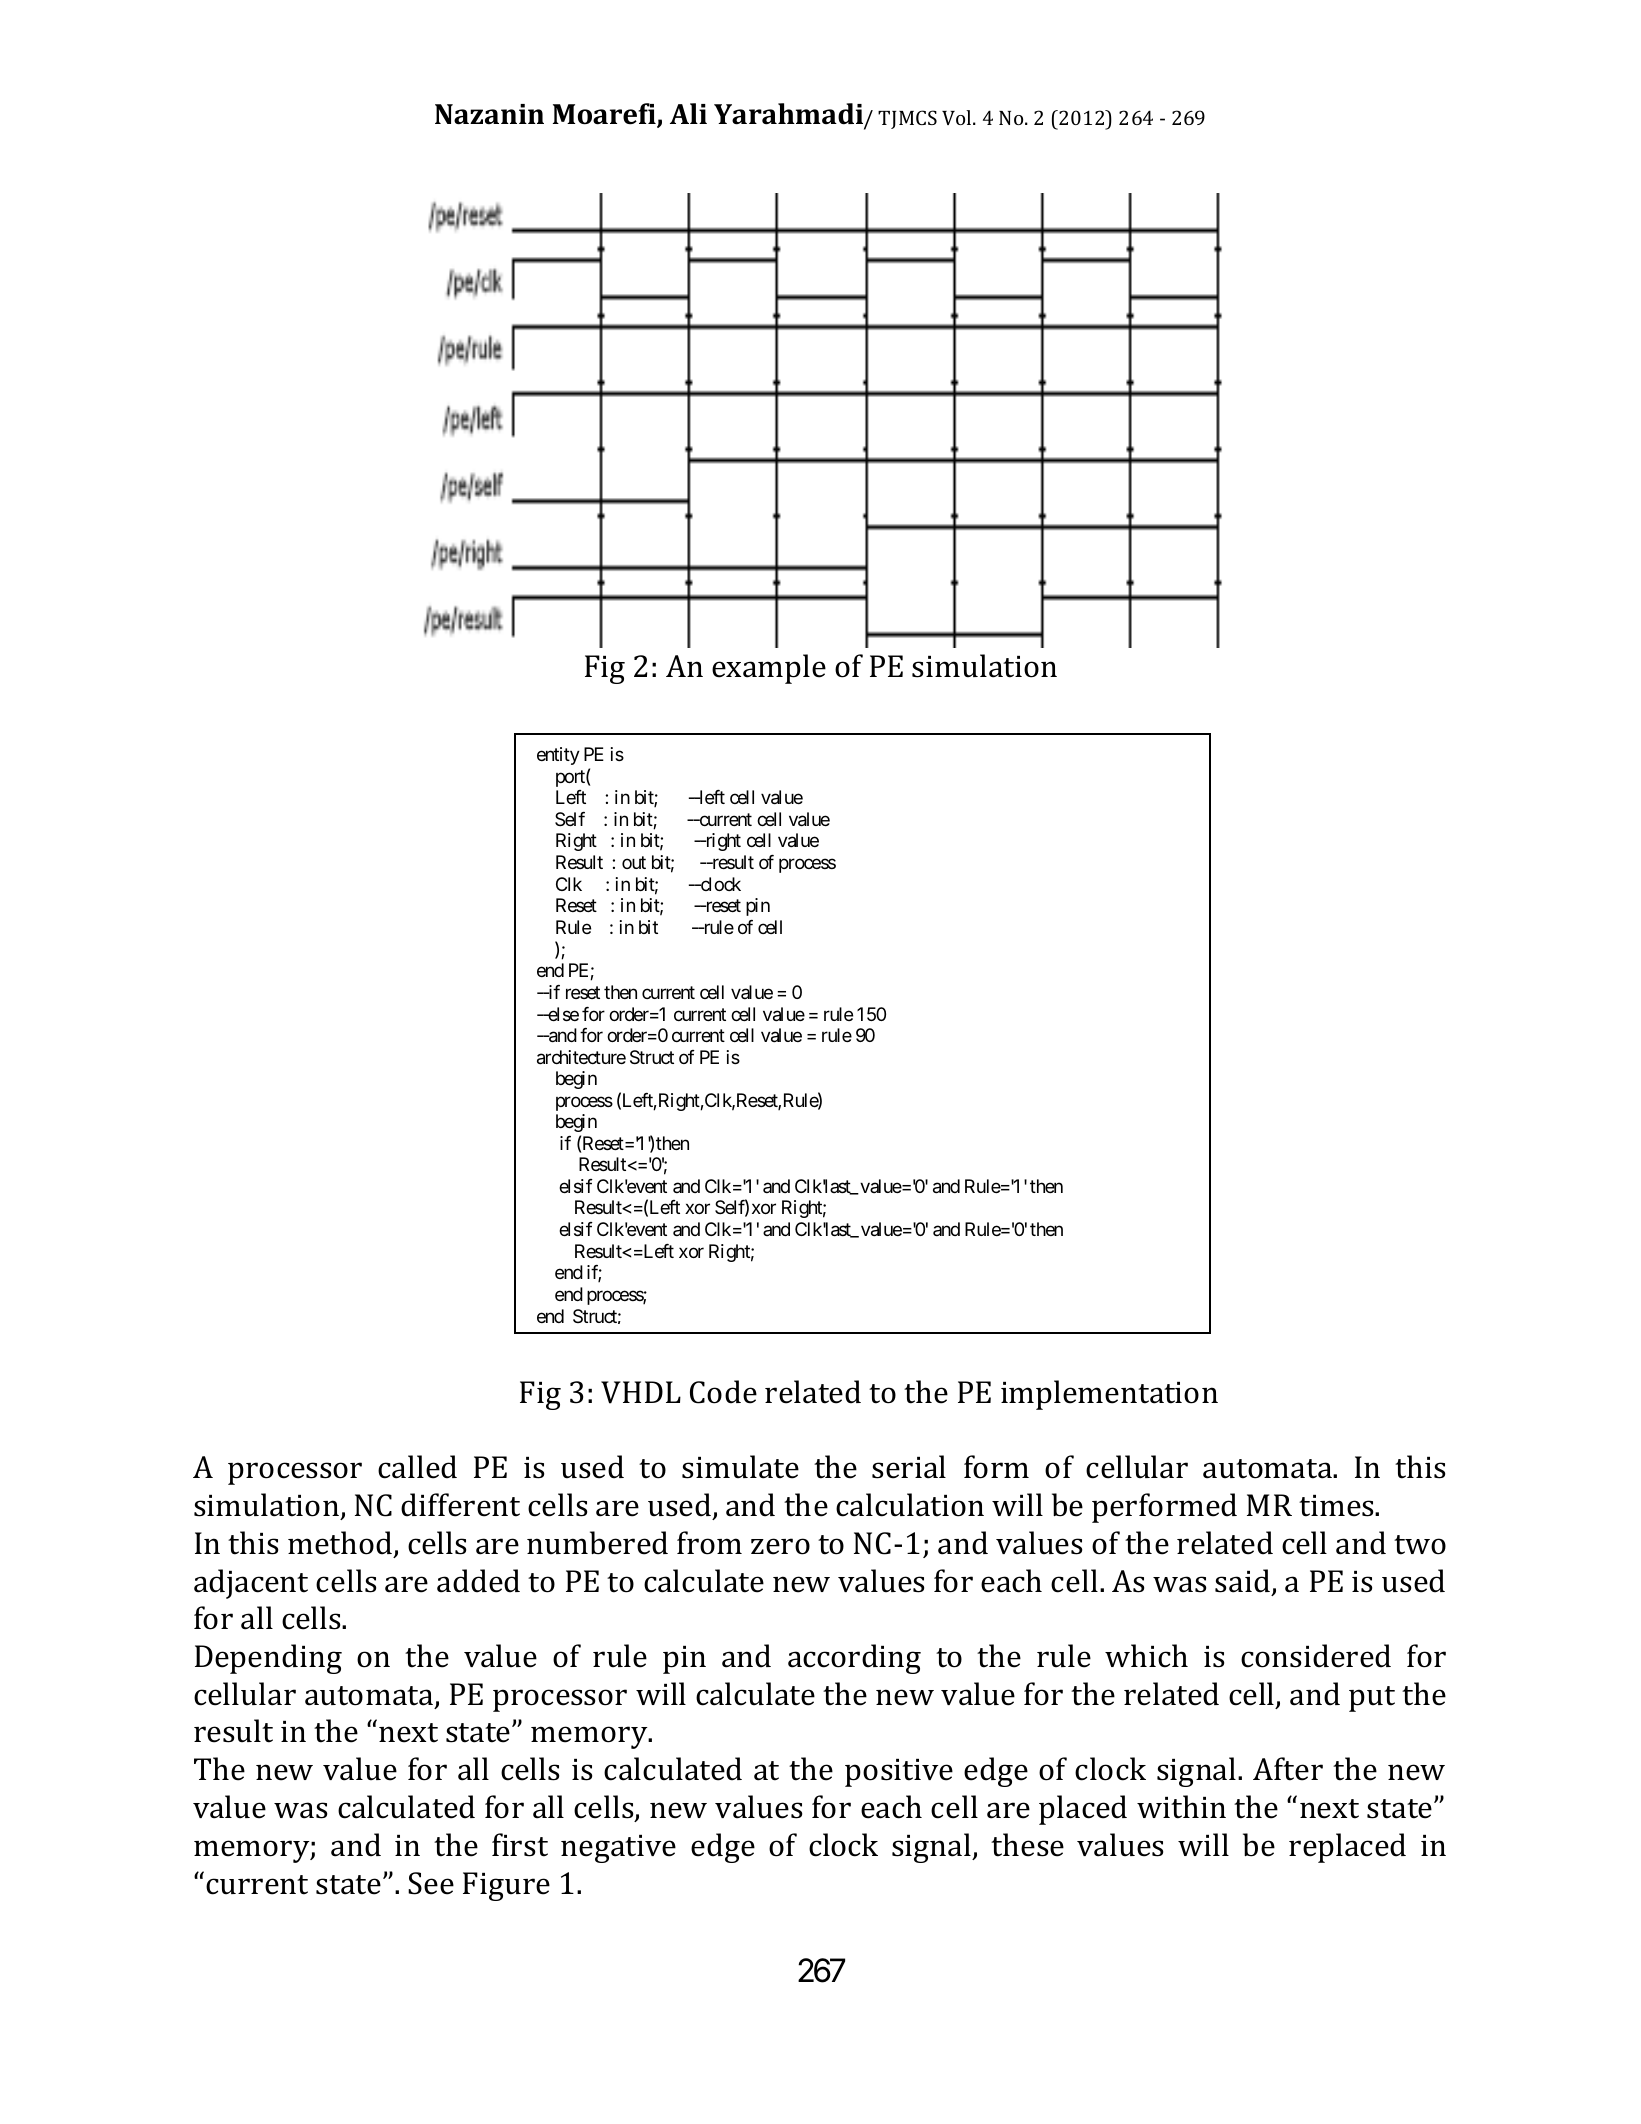 The height and width of the document is (2124, 1641). What do you see at coordinates (688, 113) in the document?
I see `Ali` at bounding box center [688, 113].
